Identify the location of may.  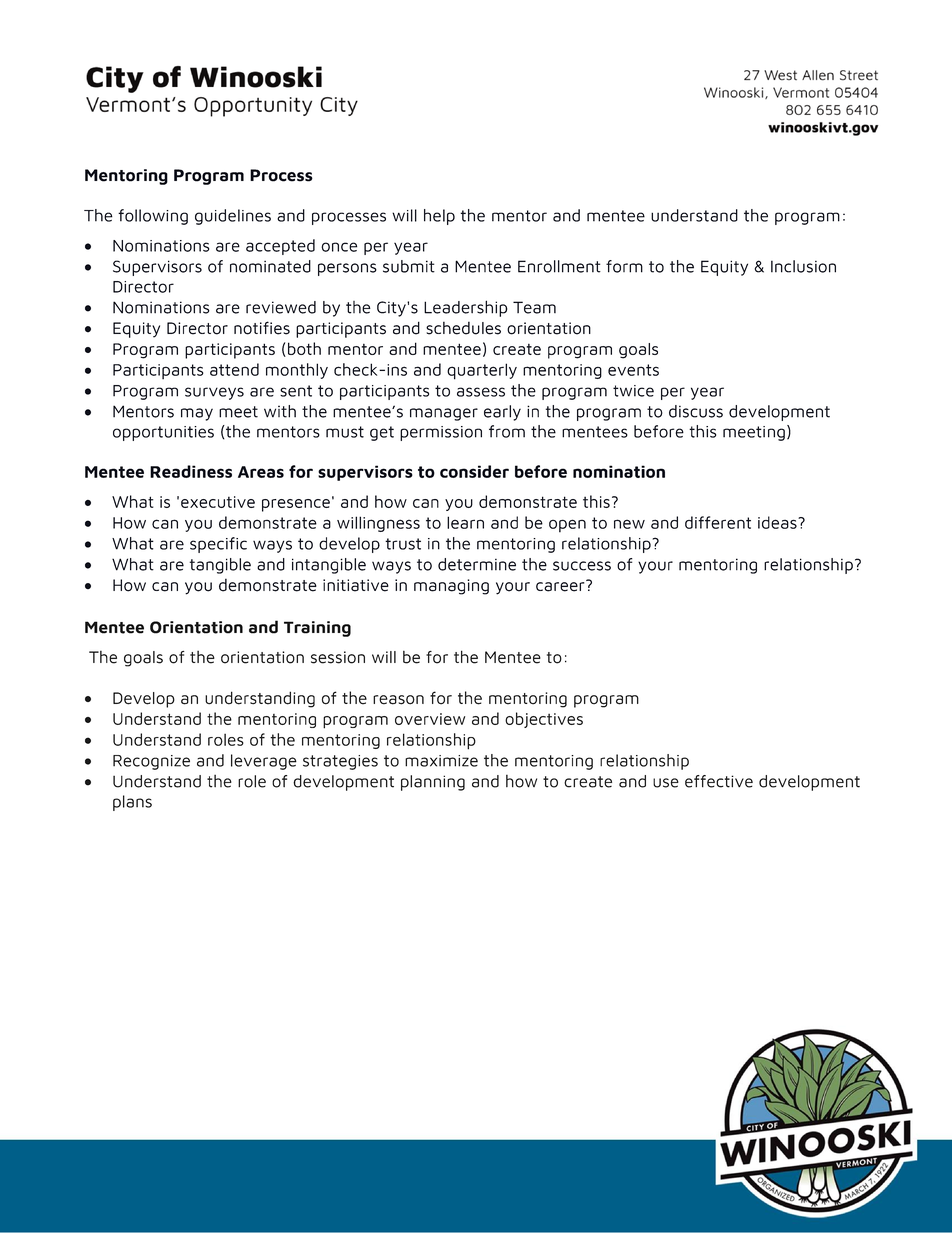
(197, 414).
